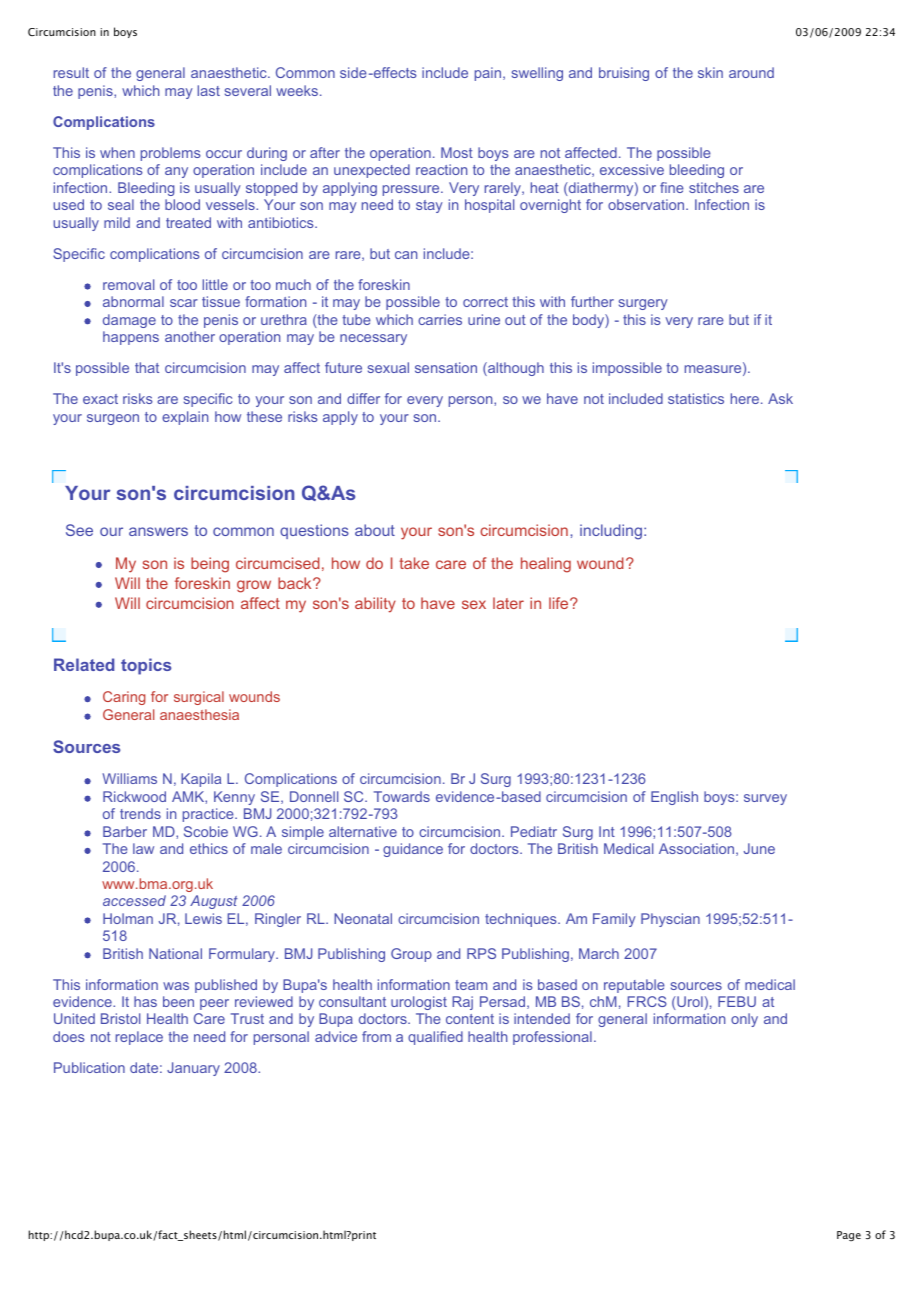 This screenshot has height=1308, width=924. What do you see at coordinates (435, 1038) in the screenshot?
I see `qualified` at bounding box center [435, 1038].
